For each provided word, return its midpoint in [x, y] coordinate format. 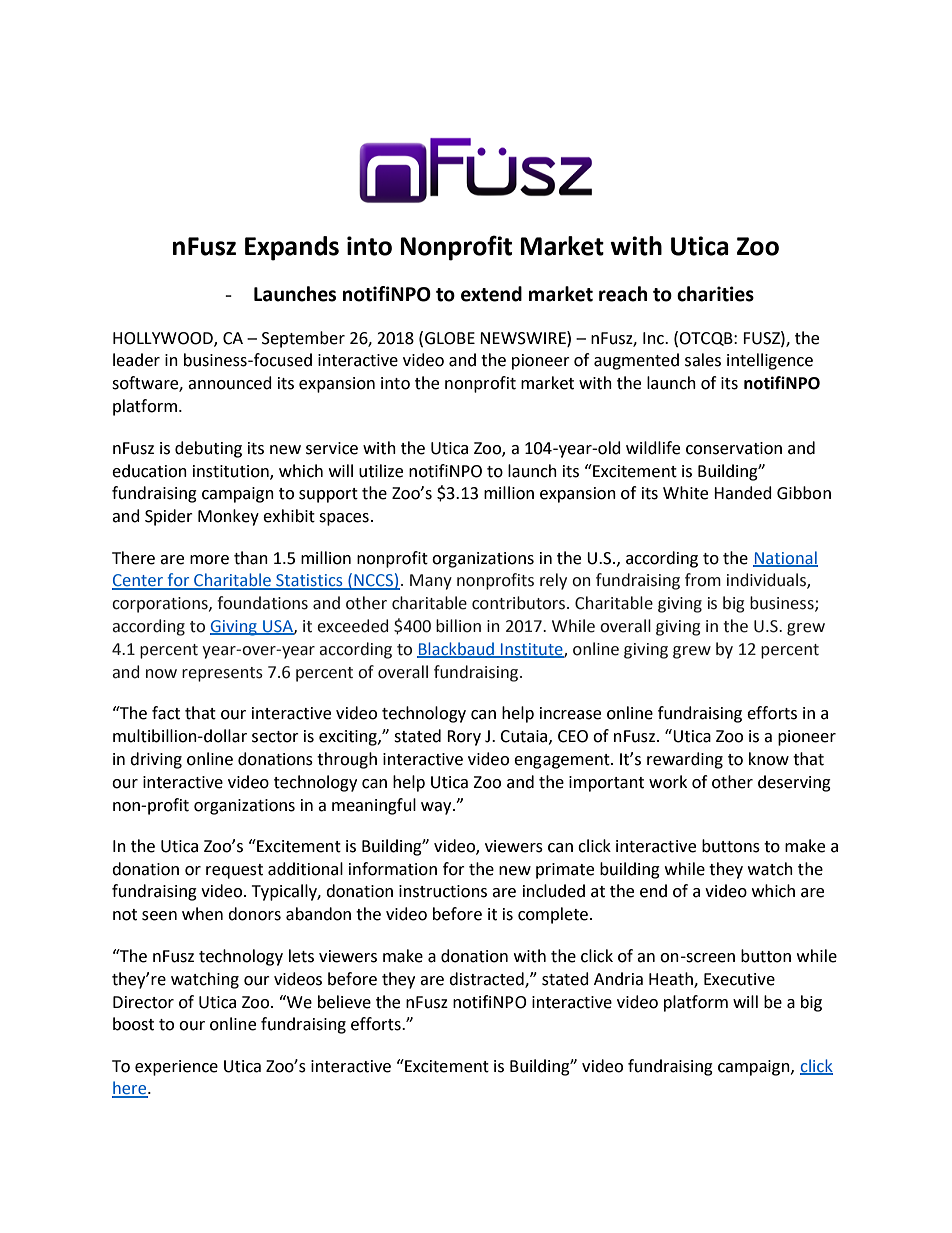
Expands [292, 248]
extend [491, 294]
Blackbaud [456, 649]
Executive [739, 979]
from [703, 580]
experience [176, 1068]
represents [222, 674]
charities [715, 294]
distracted [487, 979]
